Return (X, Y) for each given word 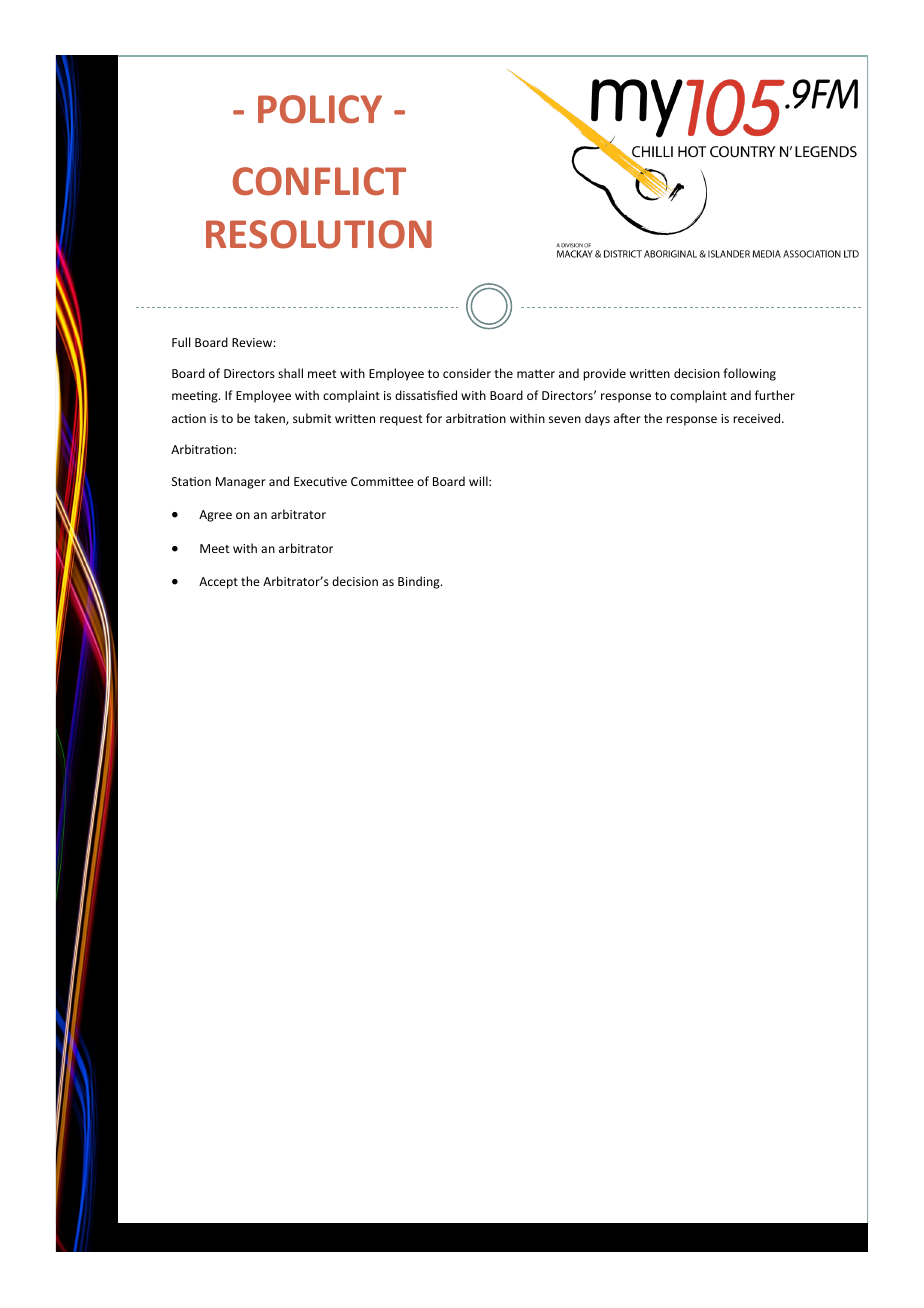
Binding (420, 582)
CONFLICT (319, 181)
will (479, 481)
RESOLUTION (319, 234)
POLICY (320, 109)
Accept (218, 583)
